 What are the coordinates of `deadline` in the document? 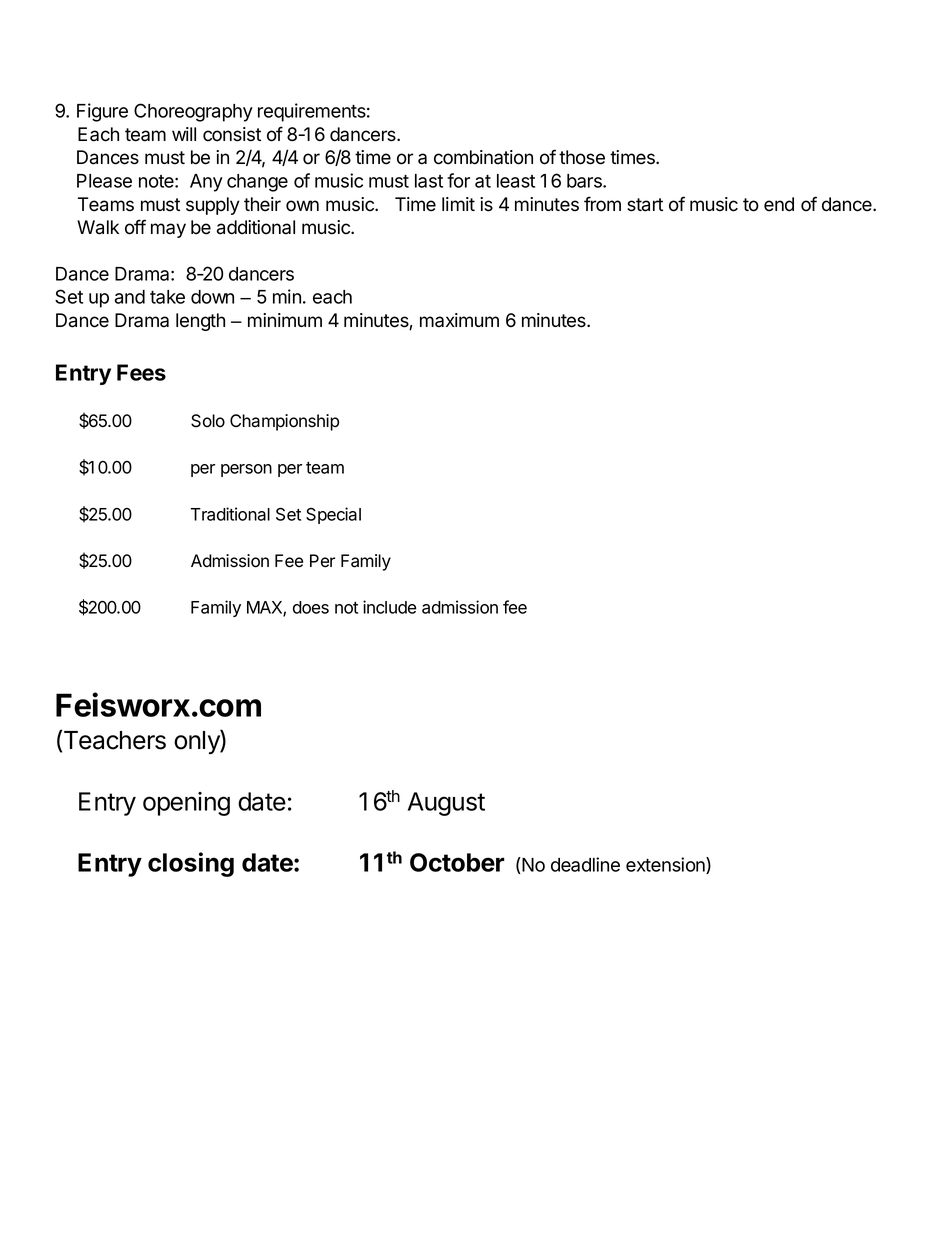 It's located at (585, 864).
